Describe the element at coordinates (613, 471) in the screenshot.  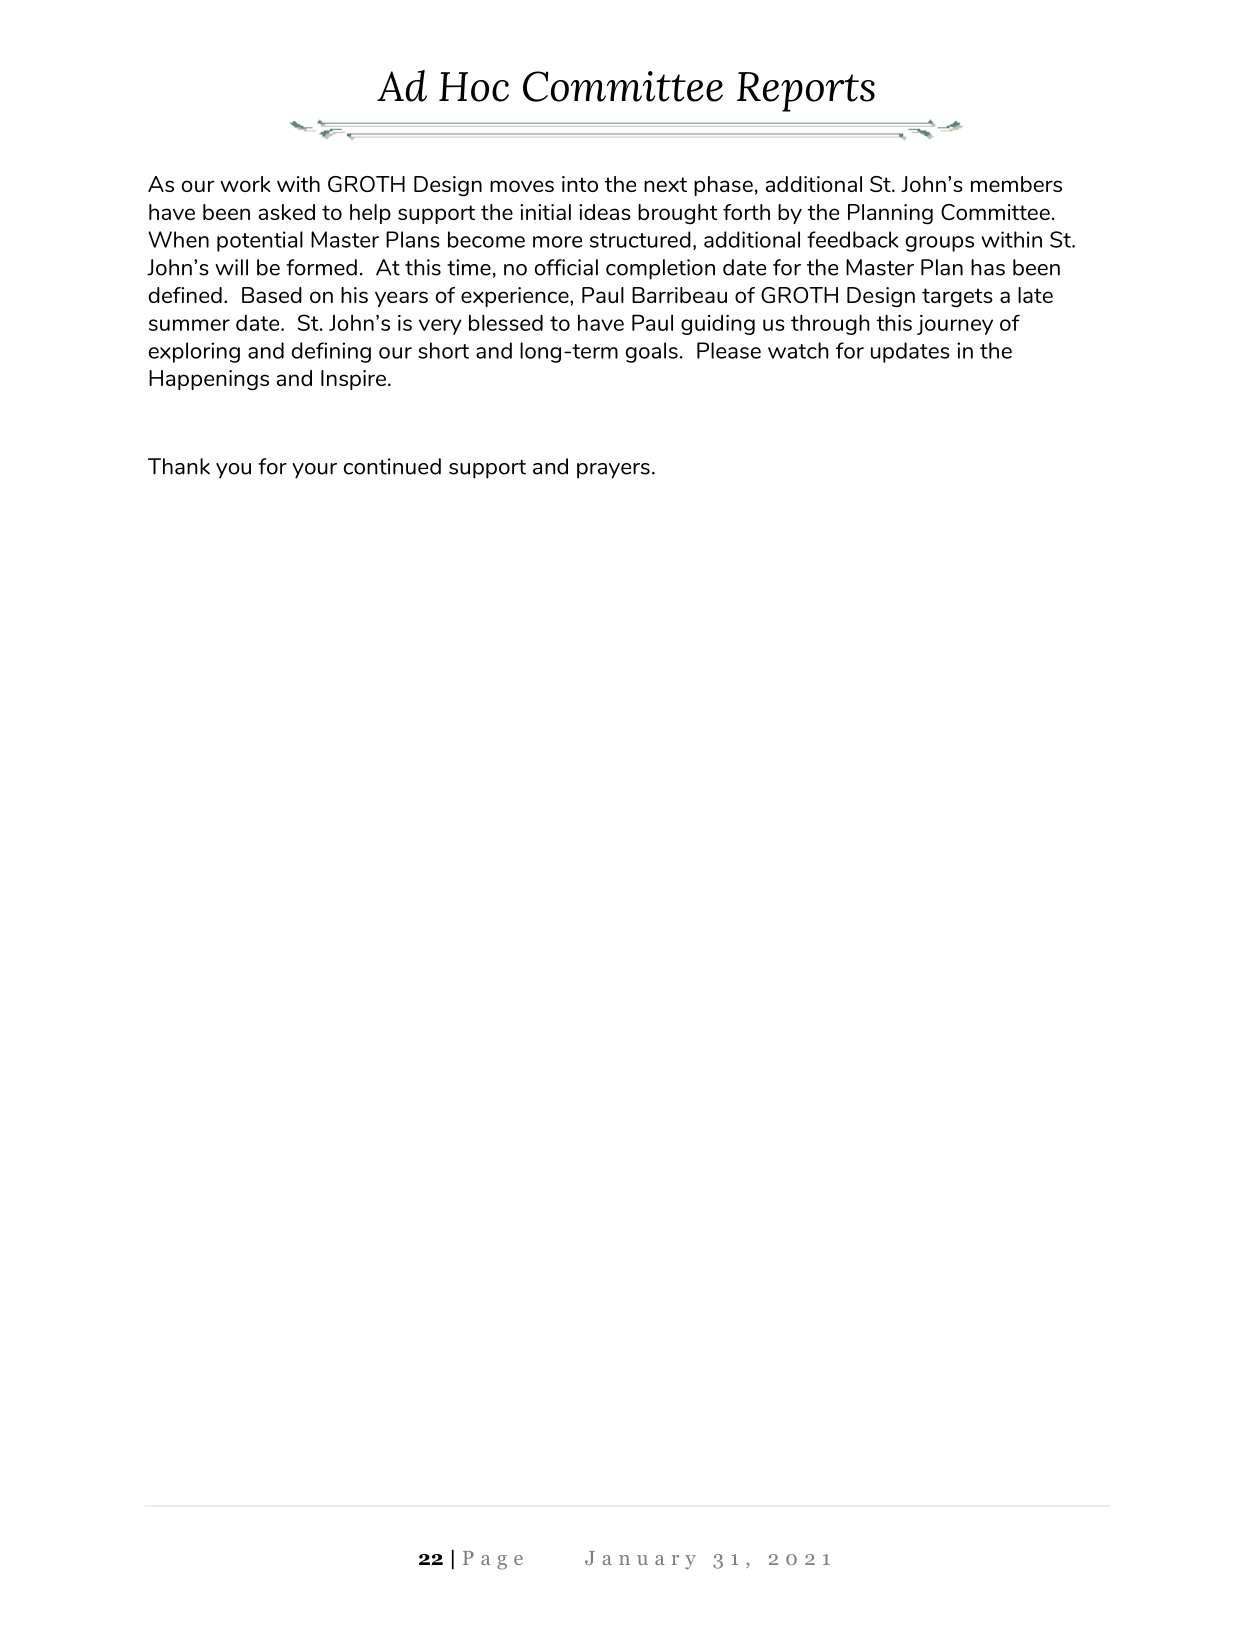
I see `prayers` at that location.
